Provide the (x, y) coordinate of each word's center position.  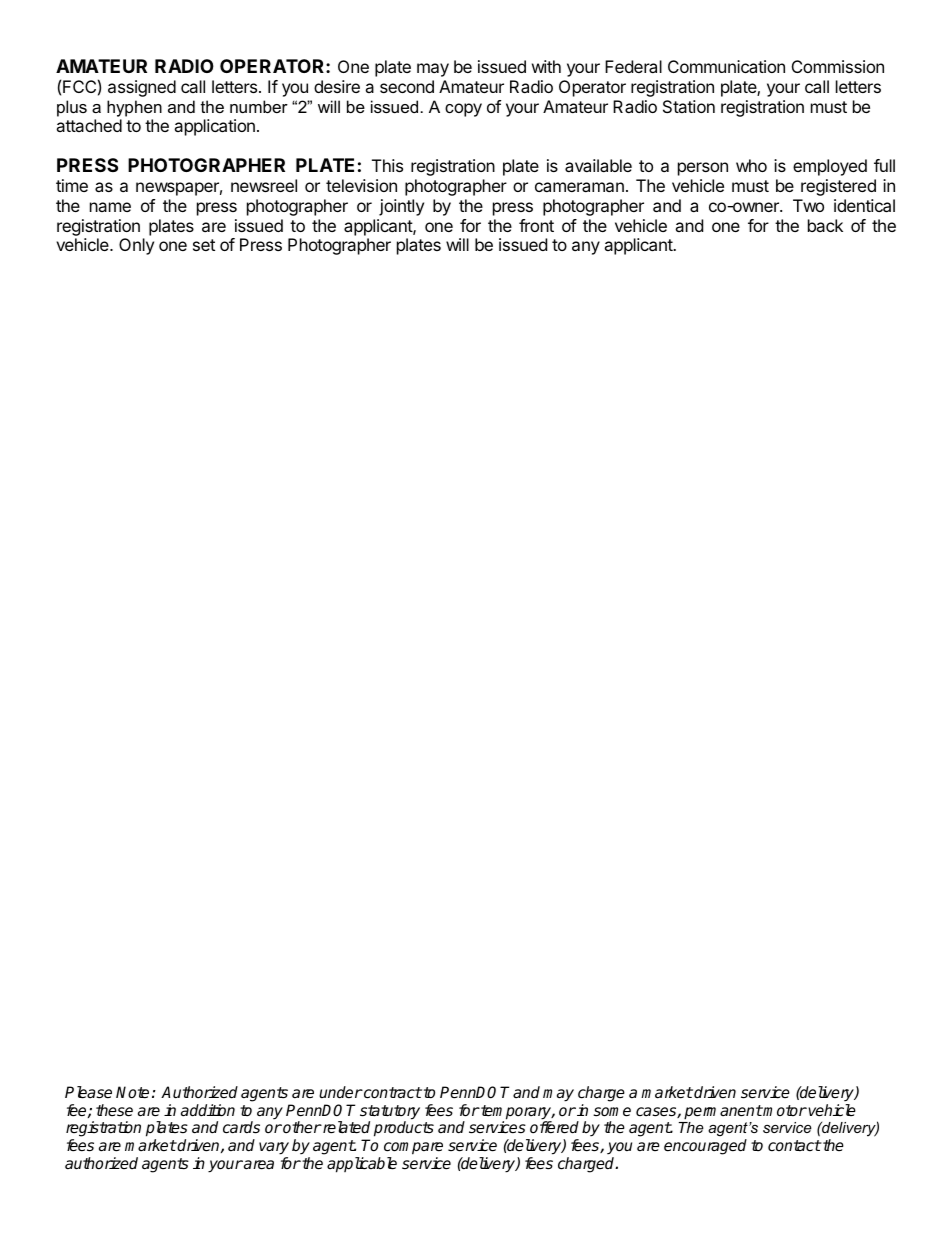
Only (136, 246)
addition (208, 1110)
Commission (838, 66)
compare (413, 1150)
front (536, 225)
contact (794, 1145)
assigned (142, 88)
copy (463, 110)
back (825, 225)
